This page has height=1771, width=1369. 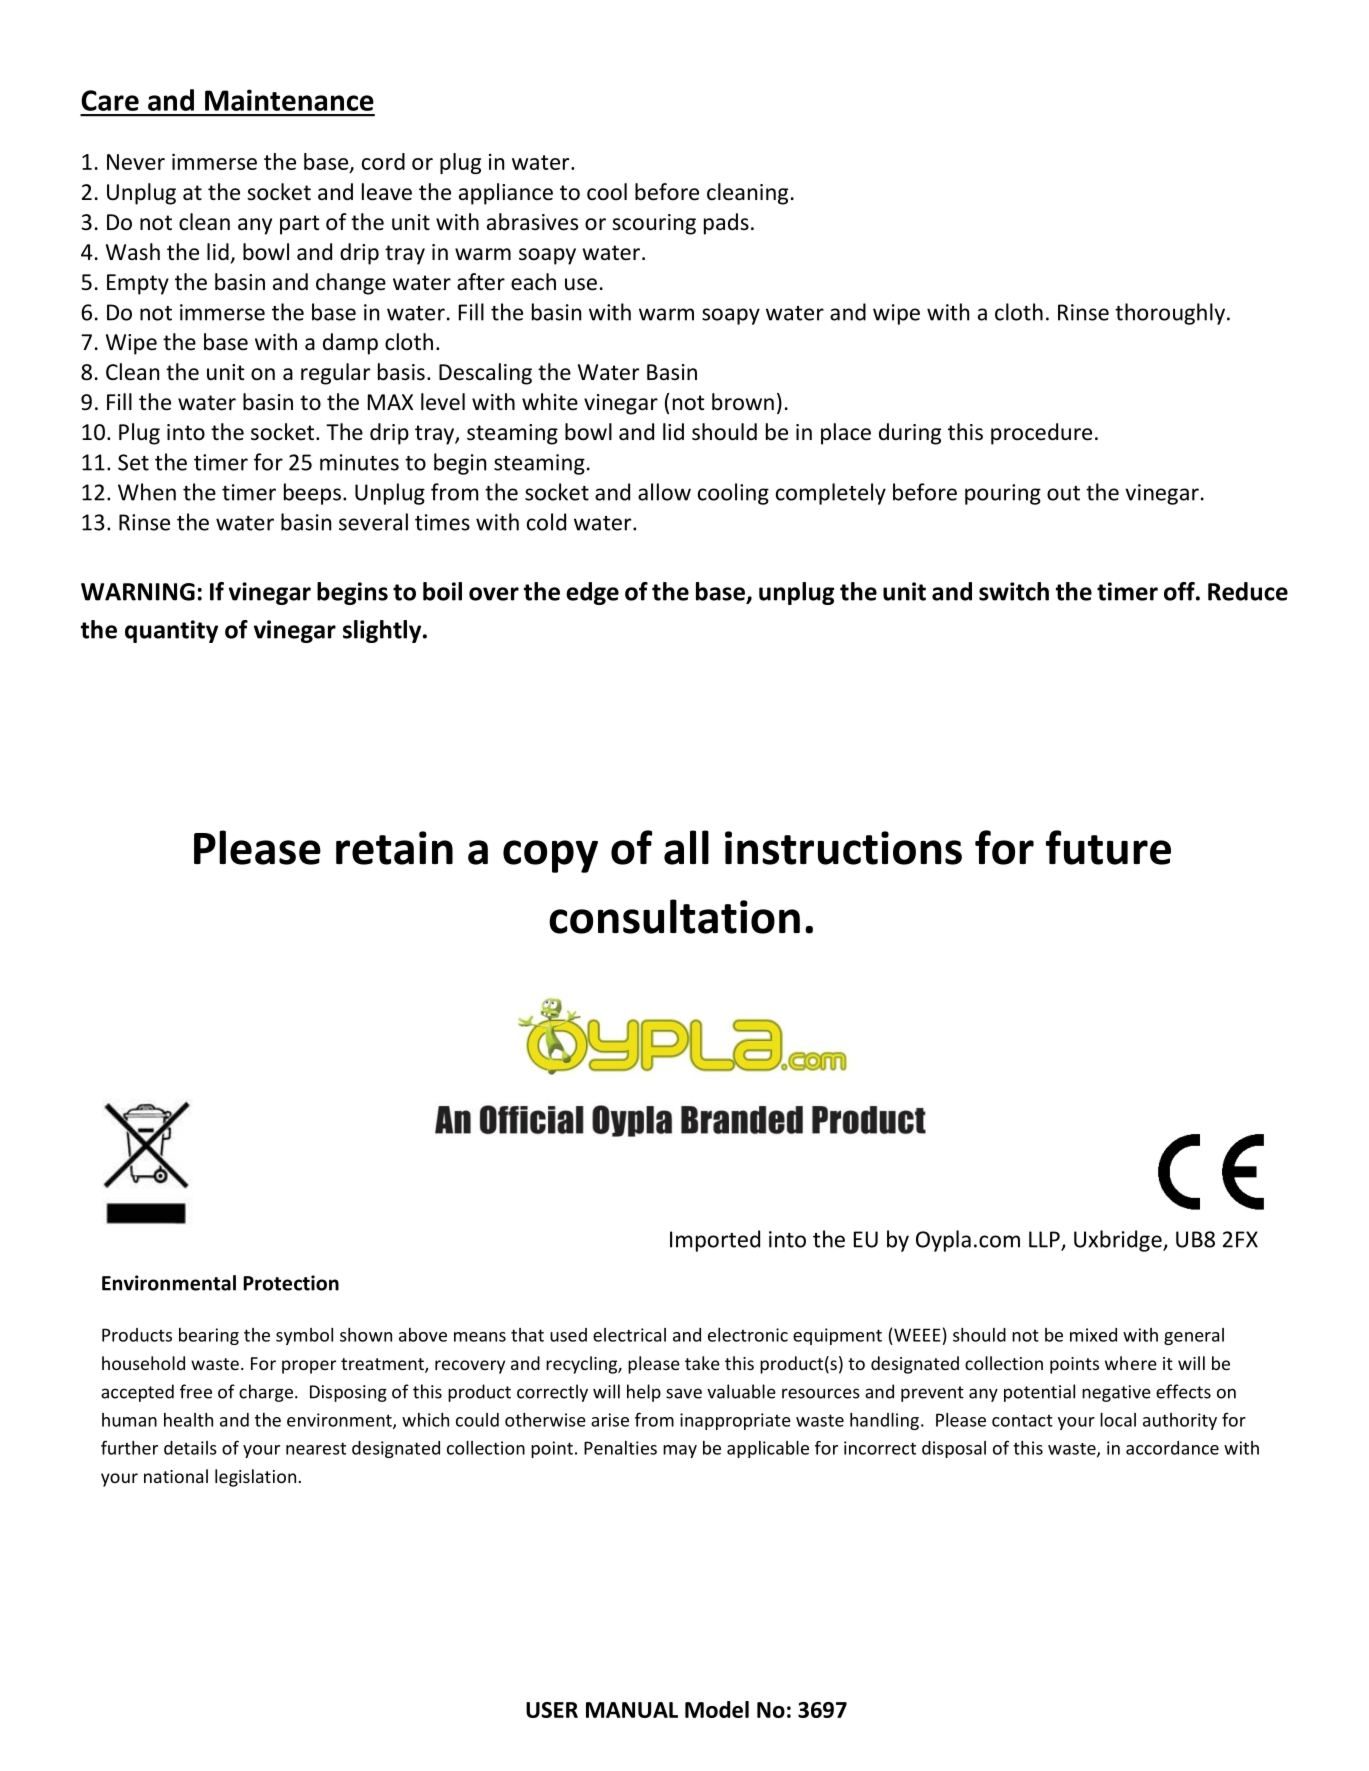 What do you see at coordinates (1170, 314) in the page?
I see `thoroughly` at bounding box center [1170, 314].
